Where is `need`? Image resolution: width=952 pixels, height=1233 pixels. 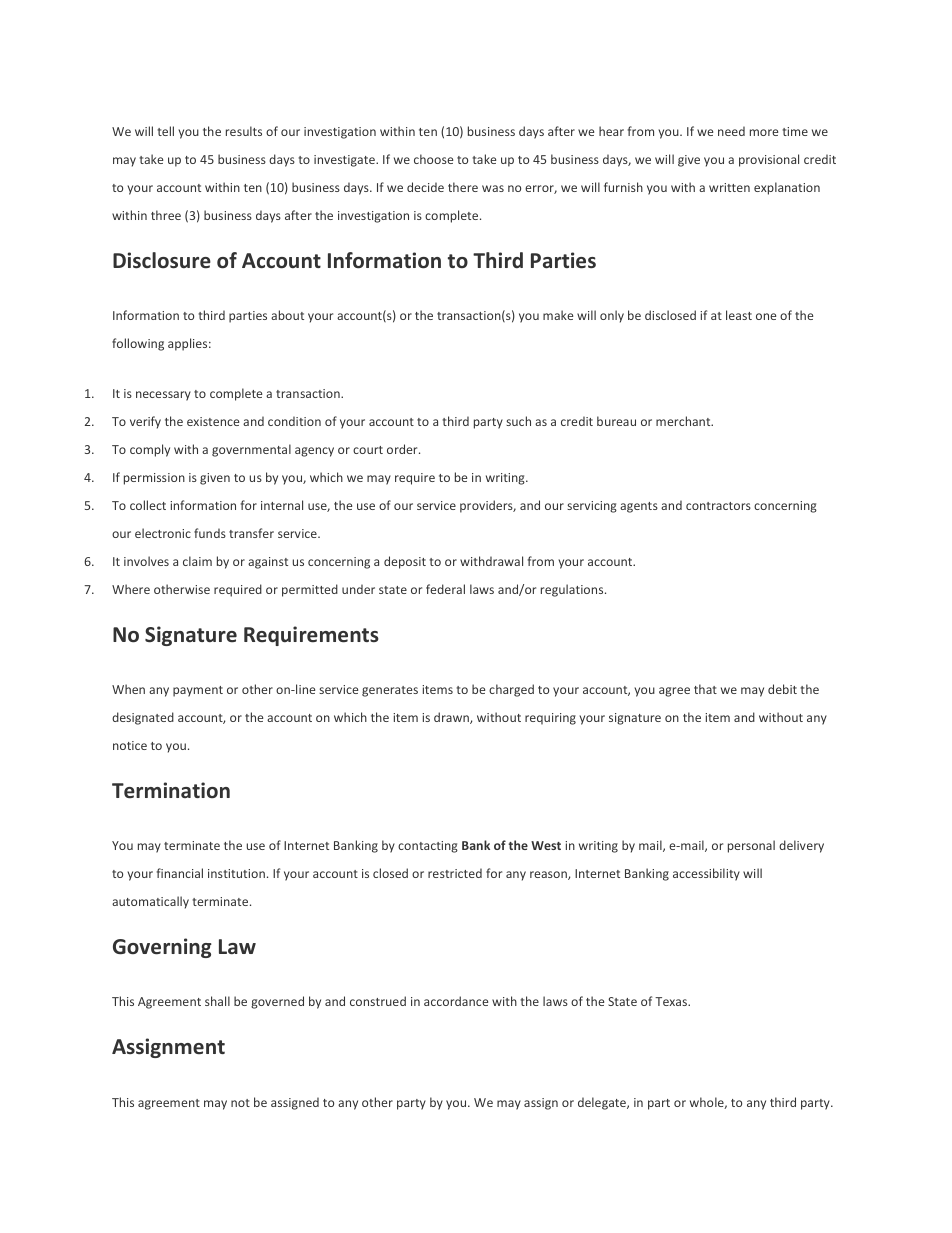 need is located at coordinates (731, 131).
